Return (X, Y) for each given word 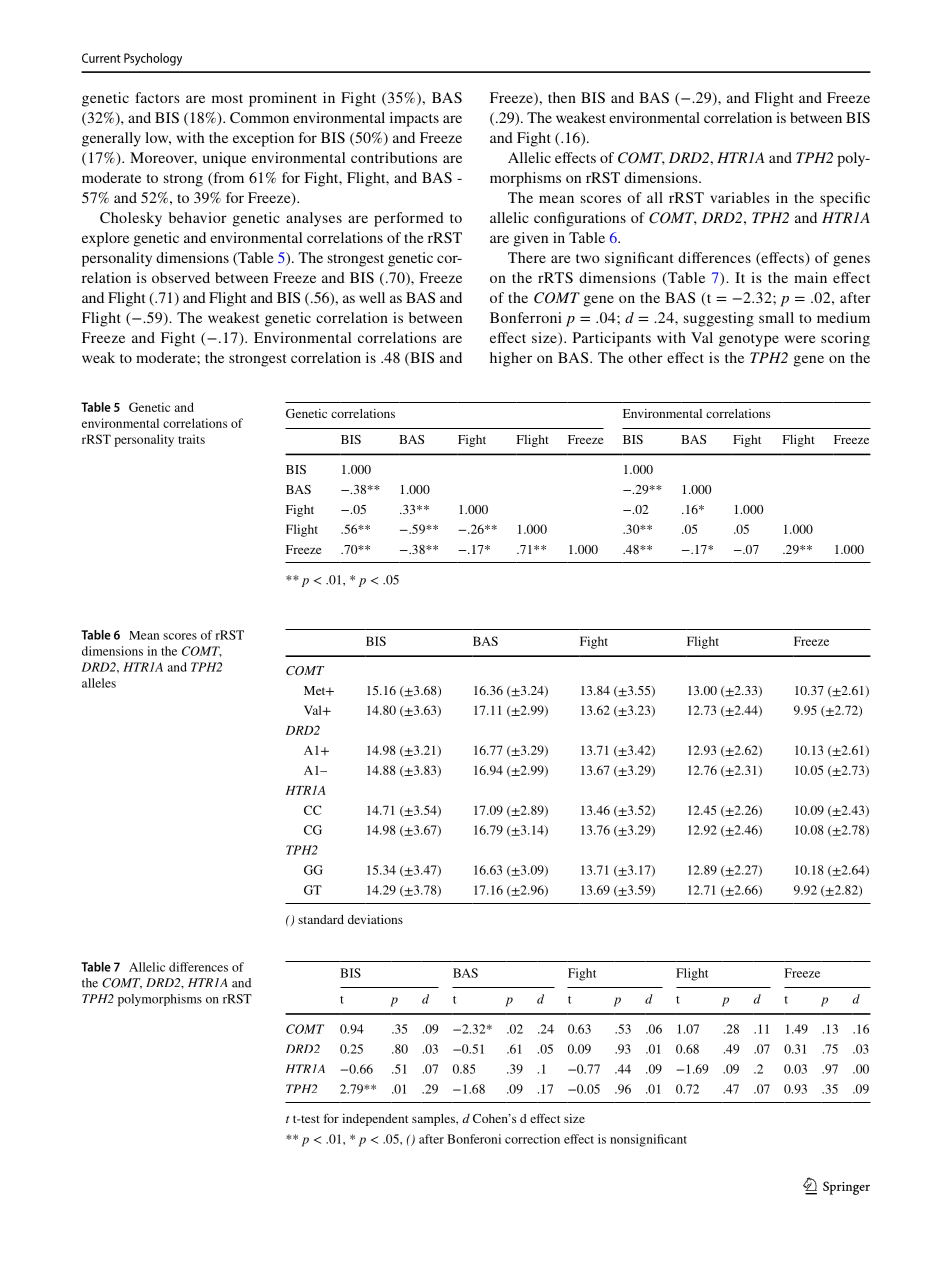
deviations (375, 919)
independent (375, 1120)
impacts (414, 119)
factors (157, 97)
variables (740, 197)
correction (532, 1139)
